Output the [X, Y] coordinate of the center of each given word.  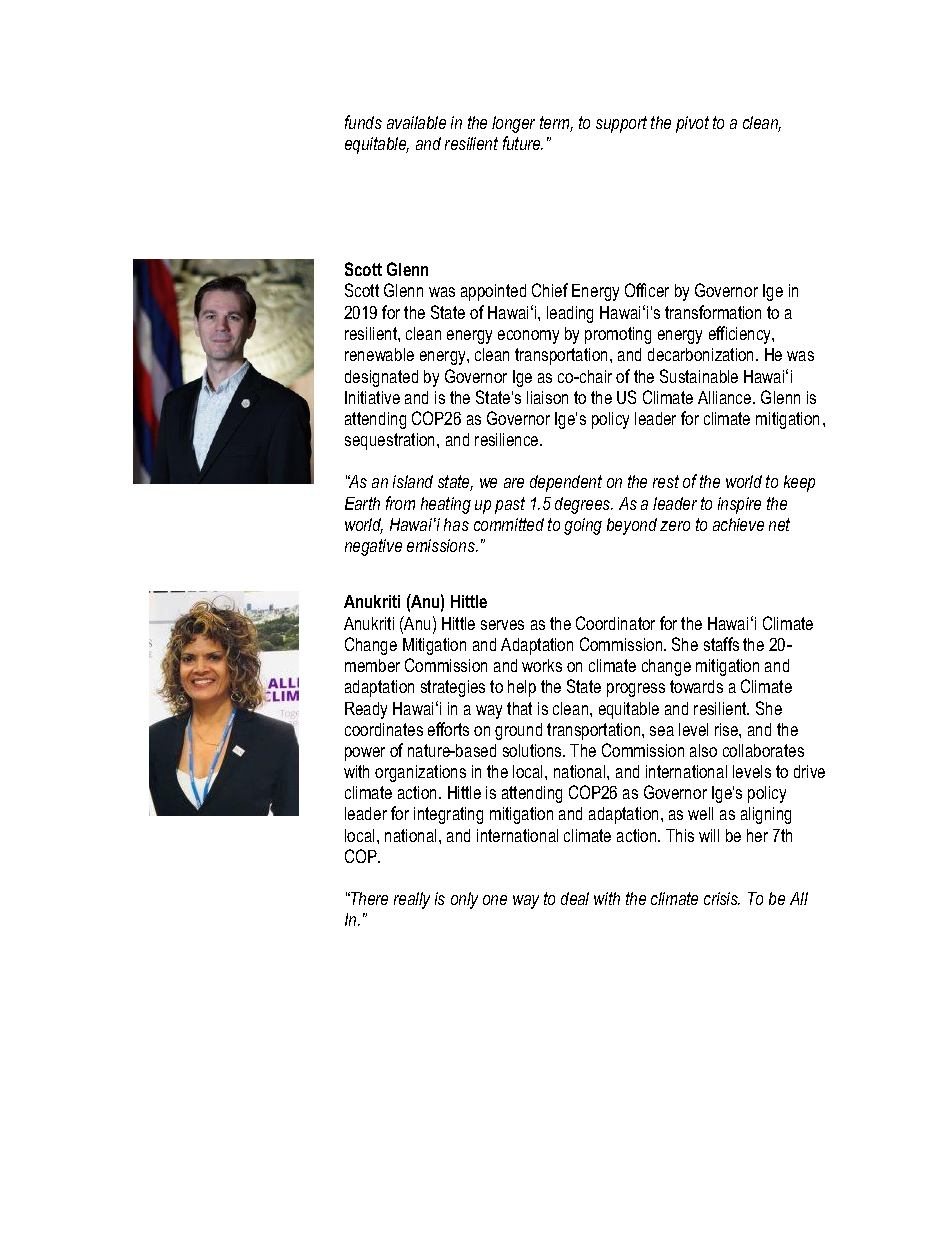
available [416, 122]
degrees [584, 505]
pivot [692, 124]
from [400, 503]
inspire [739, 505]
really [412, 900]
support [621, 124]
